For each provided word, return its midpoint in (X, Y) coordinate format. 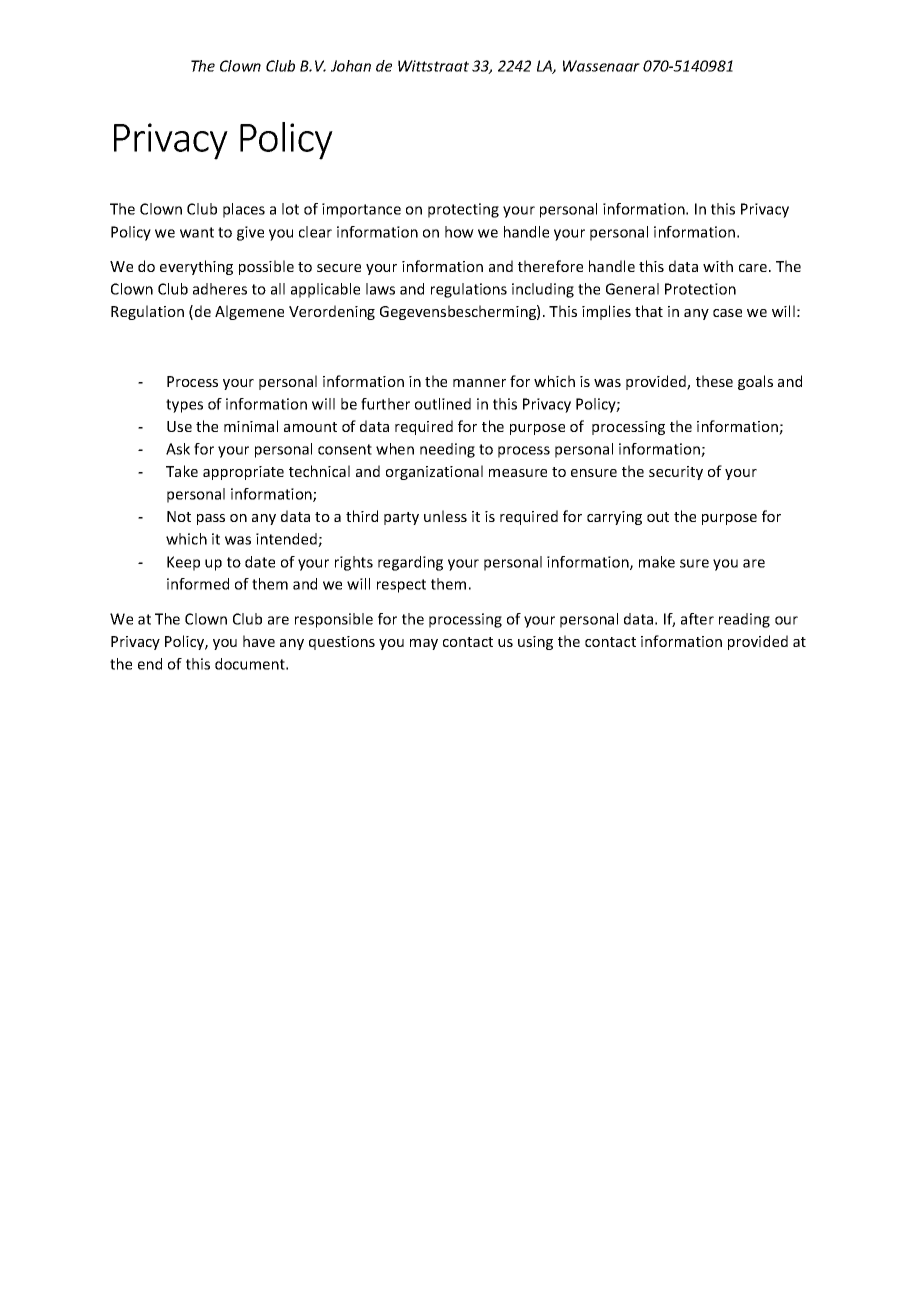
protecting (463, 210)
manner (479, 383)
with (718, 266)
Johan (351, 66)
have (259, 641)
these (714, 381)
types (184, 406)
